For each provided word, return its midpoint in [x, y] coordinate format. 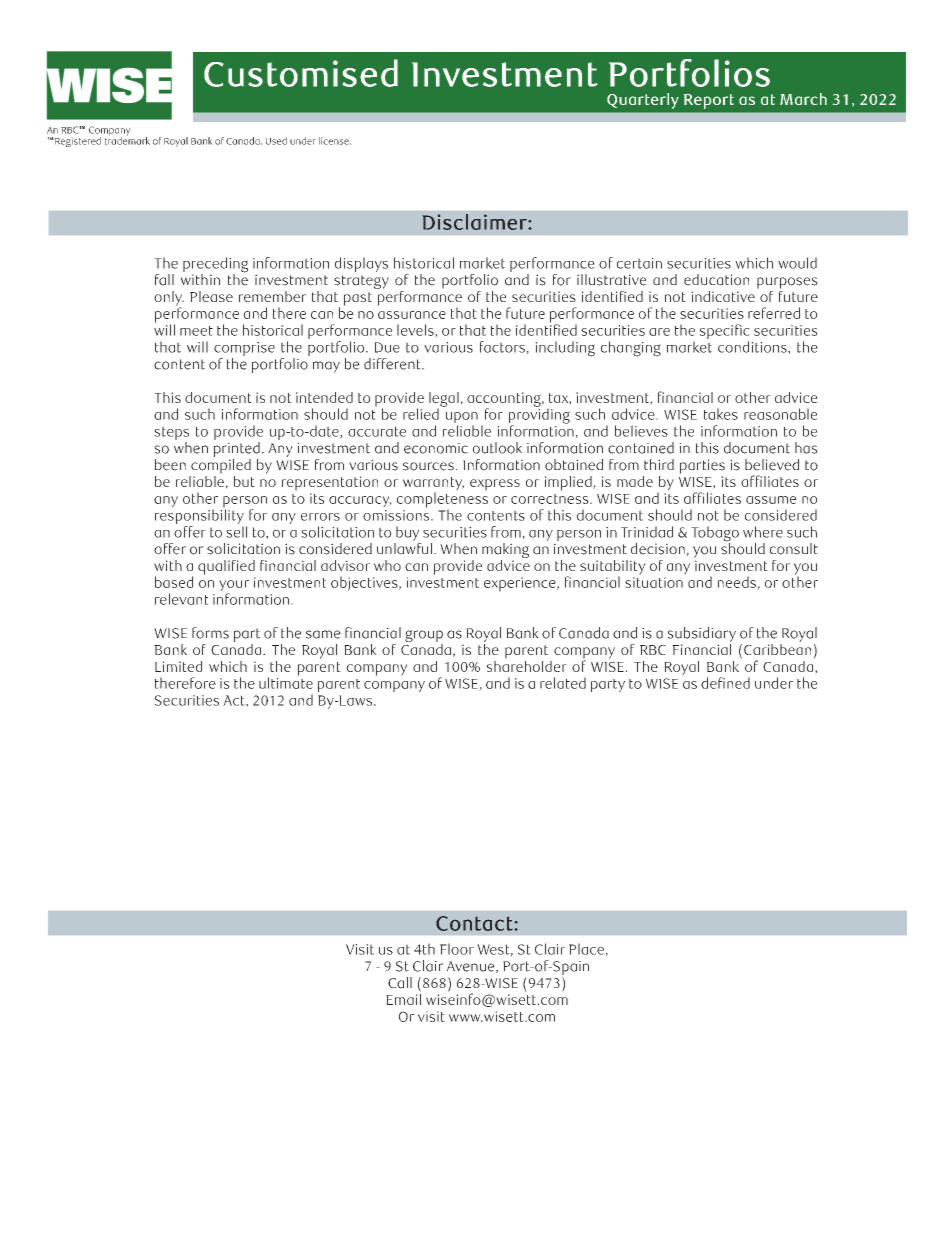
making [505, 552]
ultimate [286, 682]
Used [276, 141]
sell [236, 532]
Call [400, 983]
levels [416, 331]
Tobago [715, 535]
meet [196, 331]
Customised [301, 73]
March [803, 99]
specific [725, 333]
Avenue [472, 967]
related [563, 683]
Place [586, 949]
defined [725, 683]
